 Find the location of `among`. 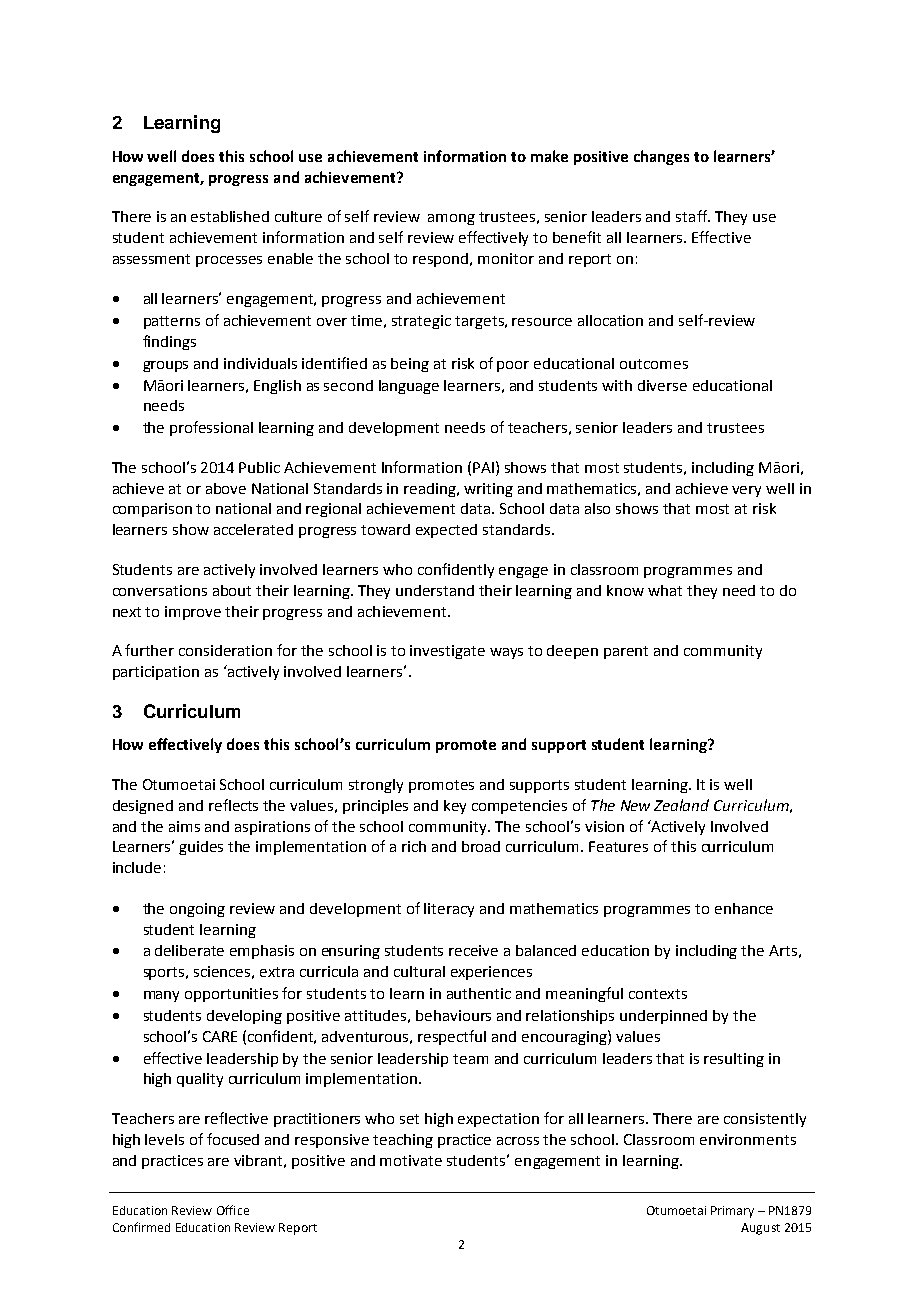

among is located at coordinates (451, 219).
